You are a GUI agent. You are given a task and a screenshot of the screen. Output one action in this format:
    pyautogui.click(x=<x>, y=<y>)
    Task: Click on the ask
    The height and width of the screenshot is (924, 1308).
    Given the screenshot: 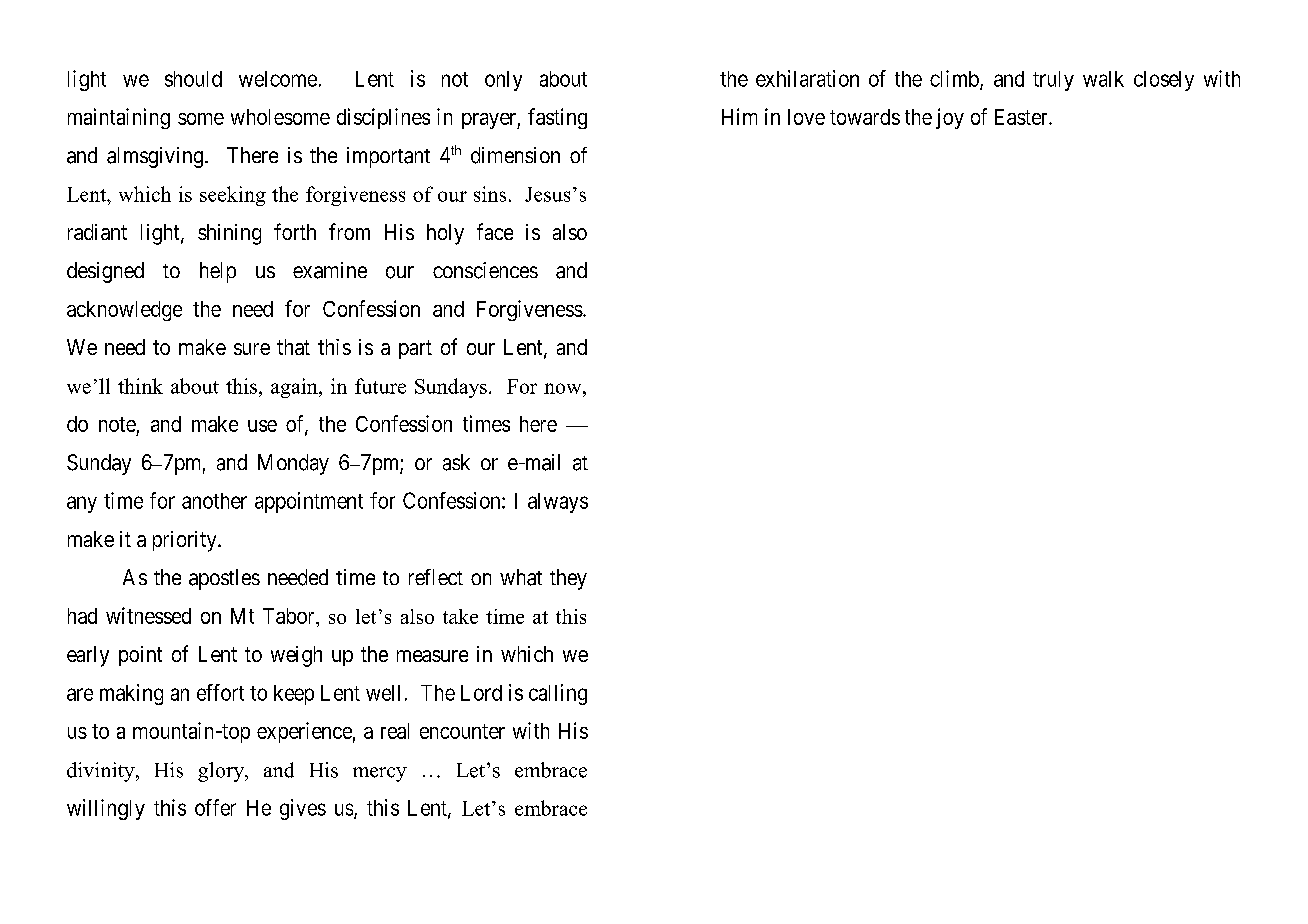 What is the action you would take?
    pyautogui.click(x=456, y=462)
